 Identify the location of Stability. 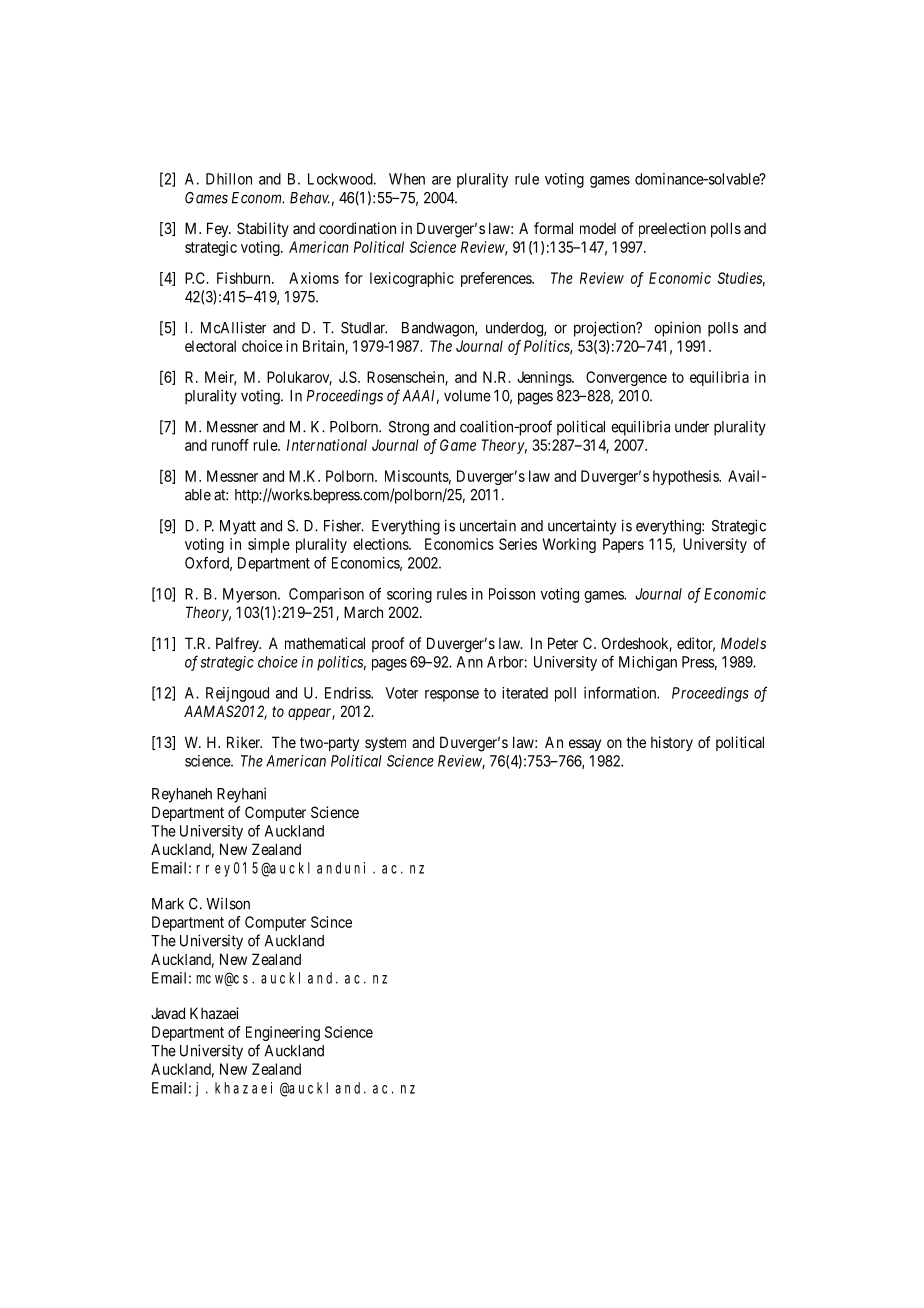
(263, 229).
